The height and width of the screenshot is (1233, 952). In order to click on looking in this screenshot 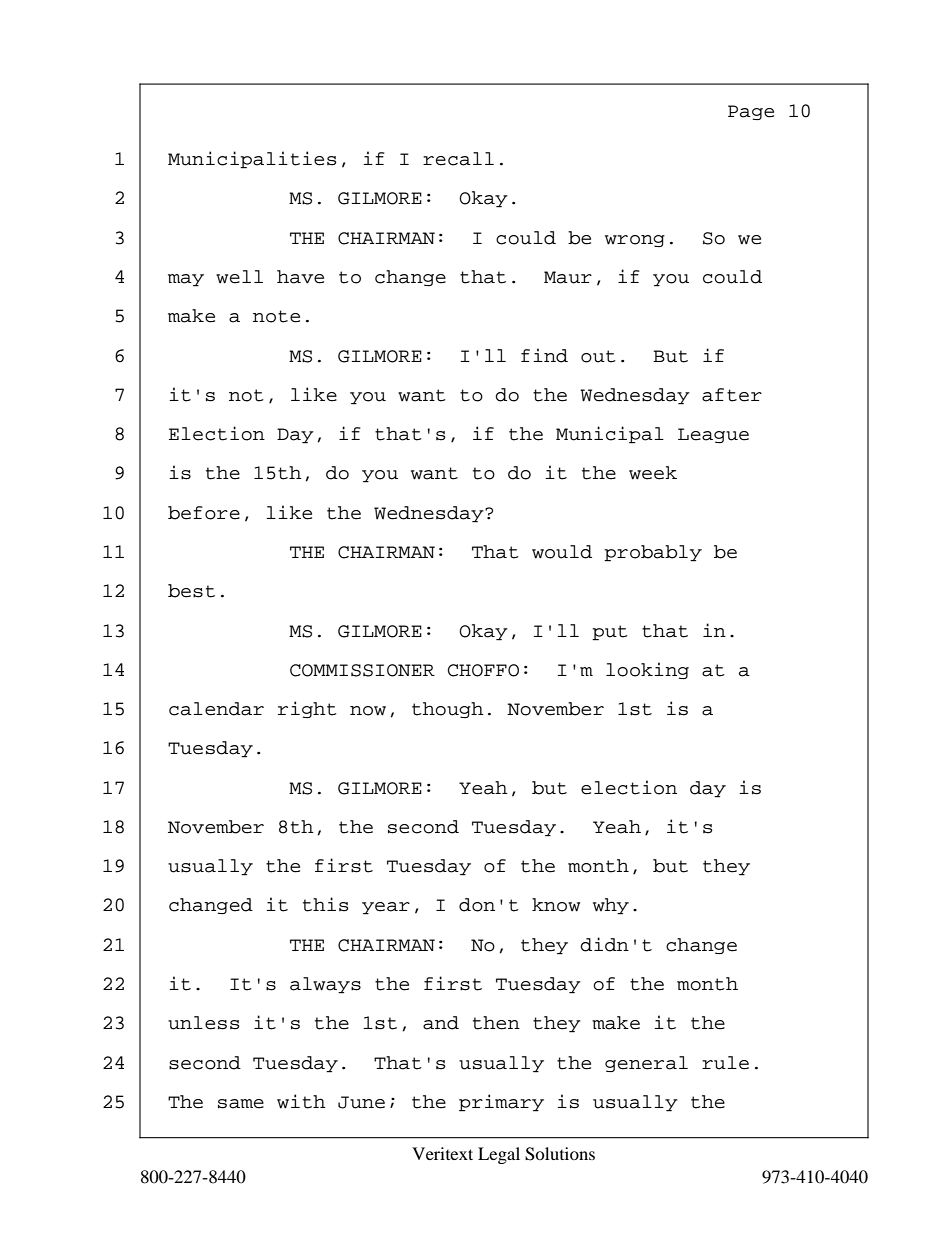, I will do `click(647, 670)`.
